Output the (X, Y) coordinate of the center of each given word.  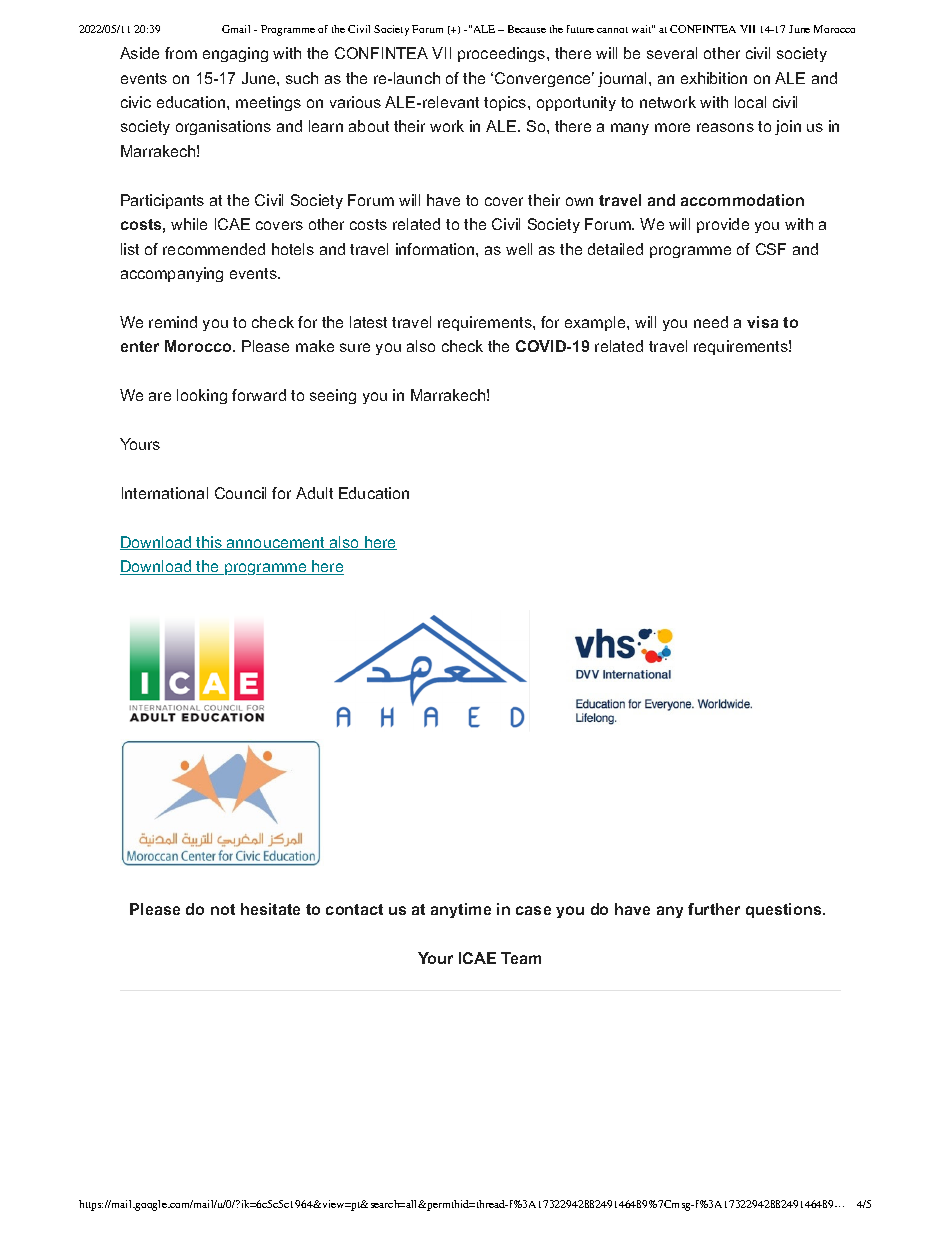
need (711, 322)
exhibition (714, 78)
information (436, 249)
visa (762, 322)
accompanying (172, 274)
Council (240, 493)
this (209, 543)
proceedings (503, 54)
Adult (314, 493)
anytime (461, 910)
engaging (235, 54)
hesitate (270, 909)
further (714, 909)
